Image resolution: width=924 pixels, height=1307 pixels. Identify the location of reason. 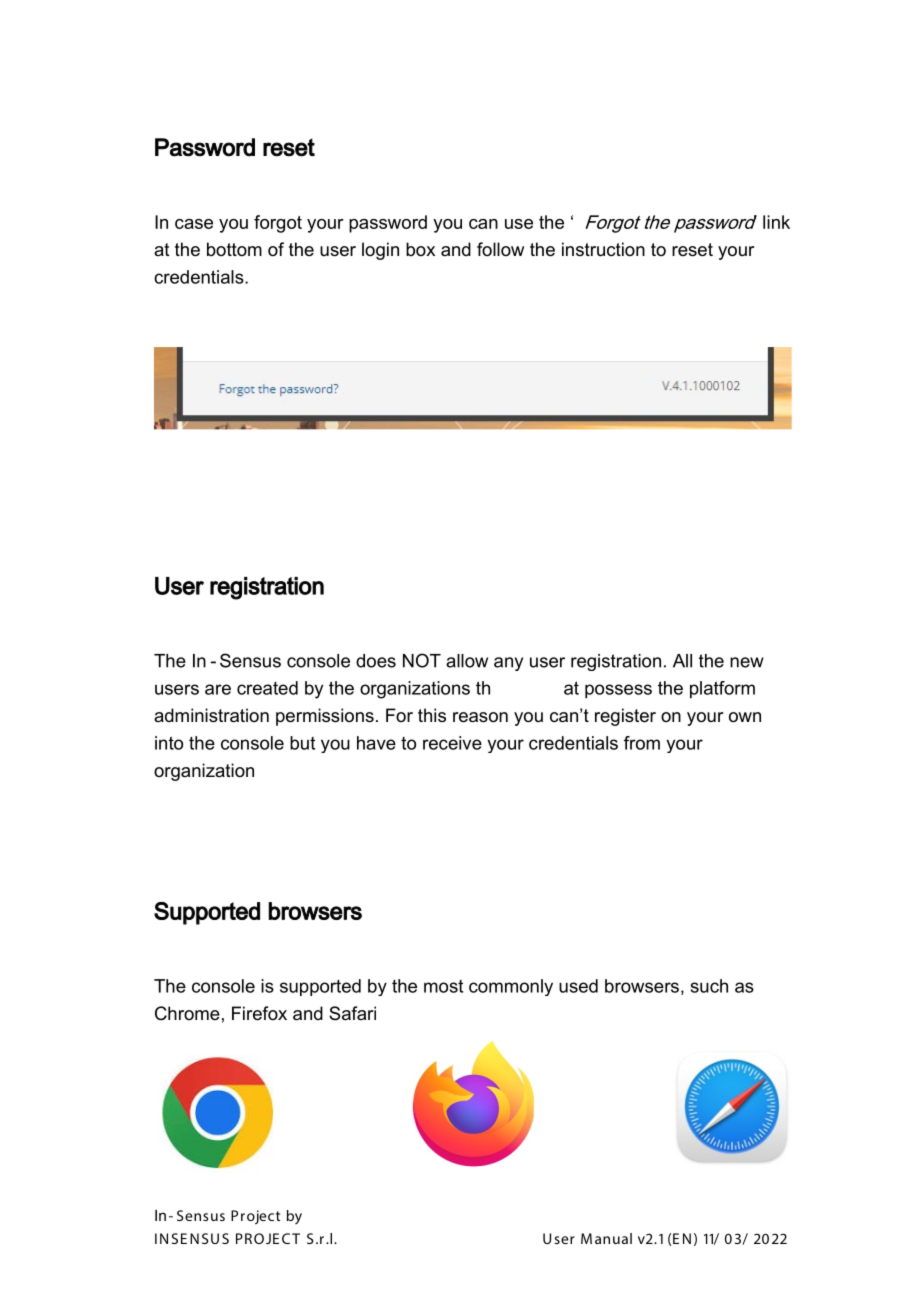
(480, 717).
